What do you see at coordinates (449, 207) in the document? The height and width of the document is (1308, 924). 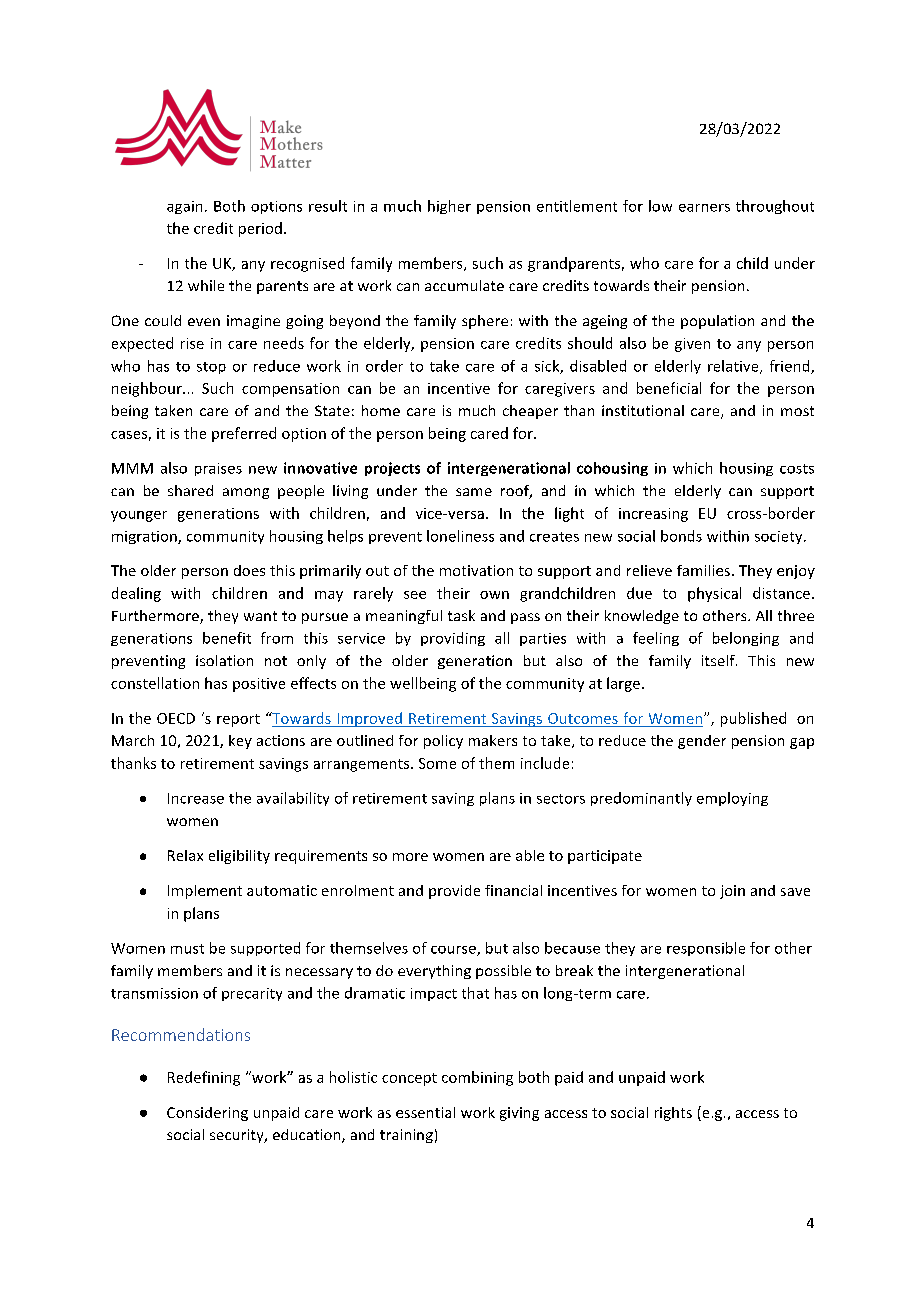 I see `higher` at bounding box center [449, 207].
